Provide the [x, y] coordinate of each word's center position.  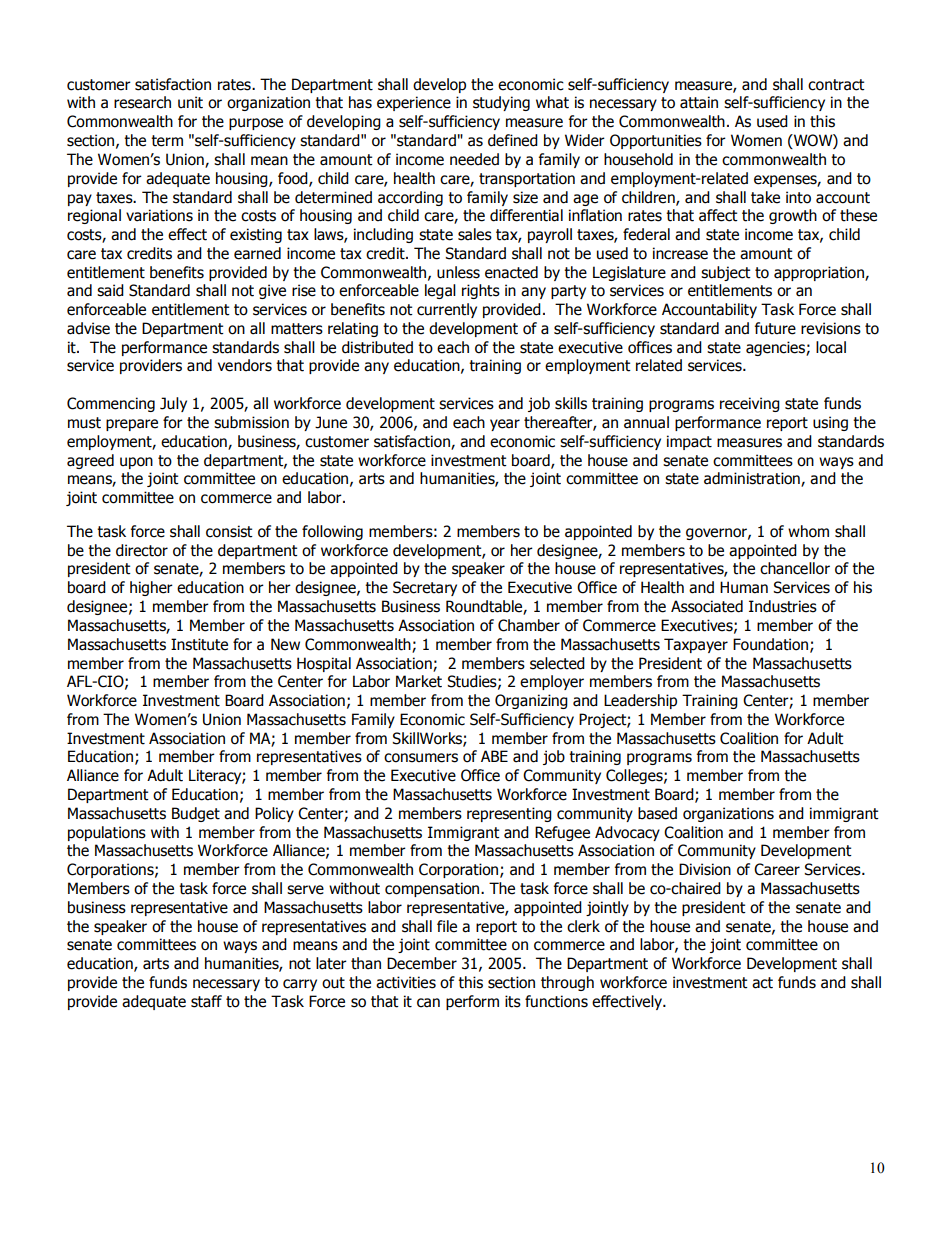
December [422, 963]
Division [705, 869]
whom [808, 531]
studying [501, 103]
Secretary [425, 588]
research [142, 102]
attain [699, 102]
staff [206, 1001]
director [142, 550]
